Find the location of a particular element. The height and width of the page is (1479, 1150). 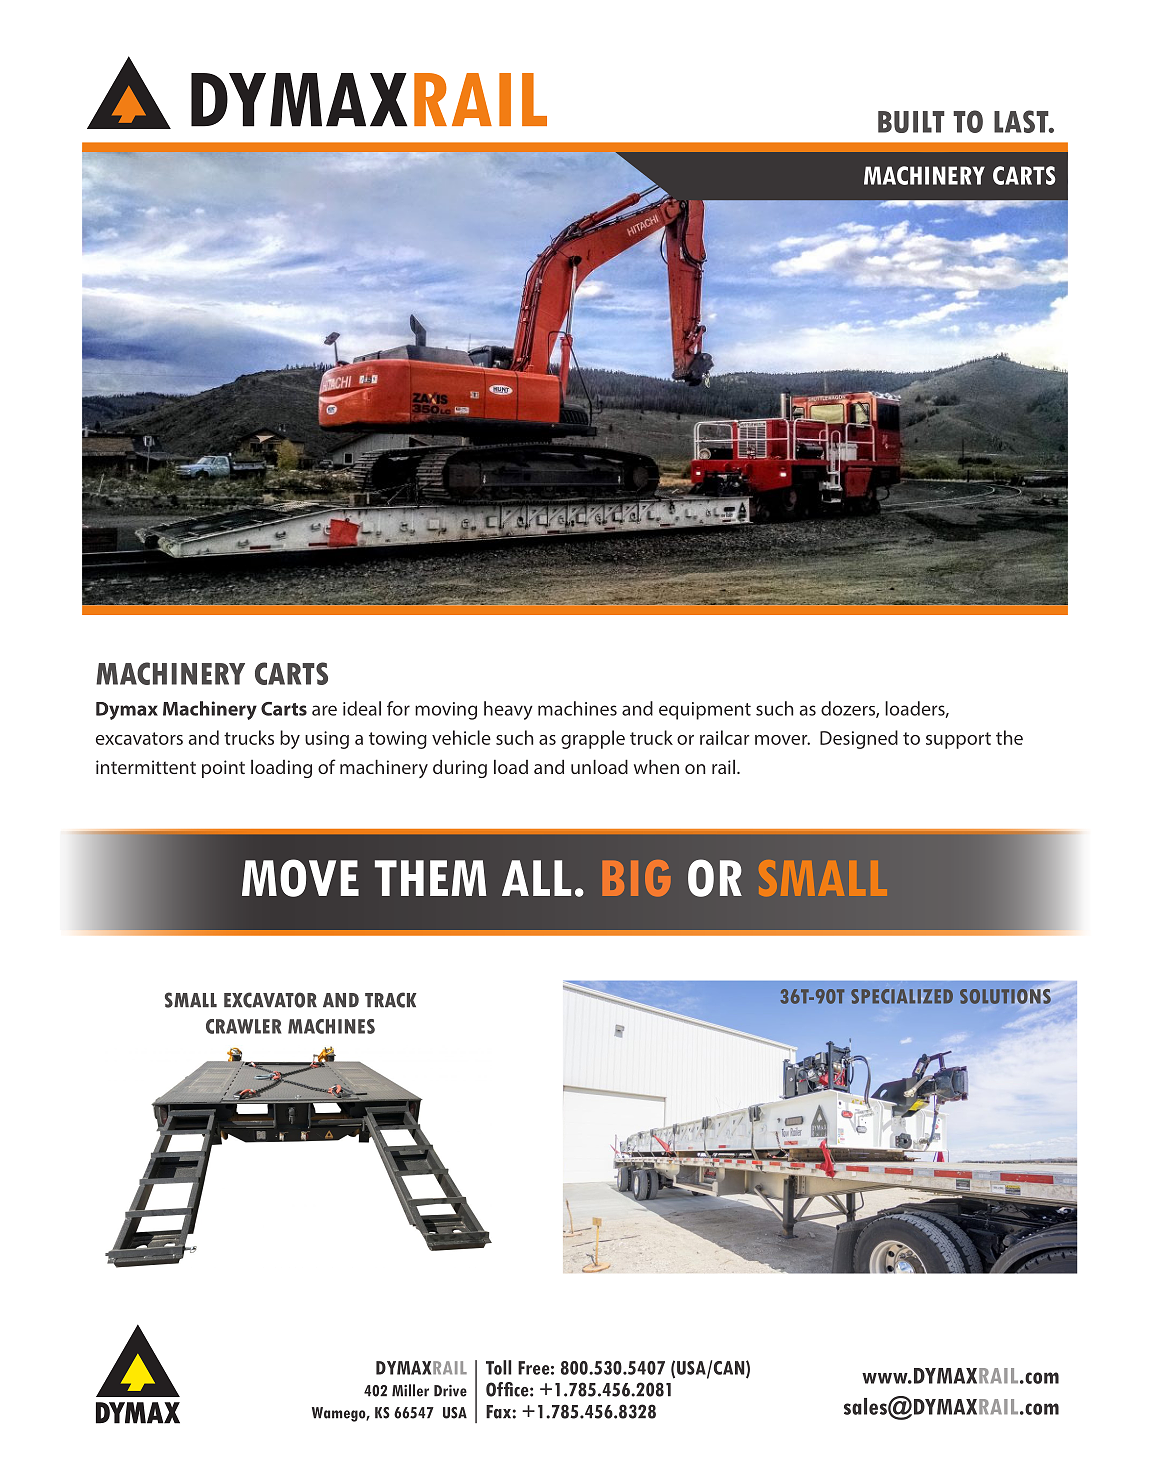

Miller is located at coordinates (410, 1390).
